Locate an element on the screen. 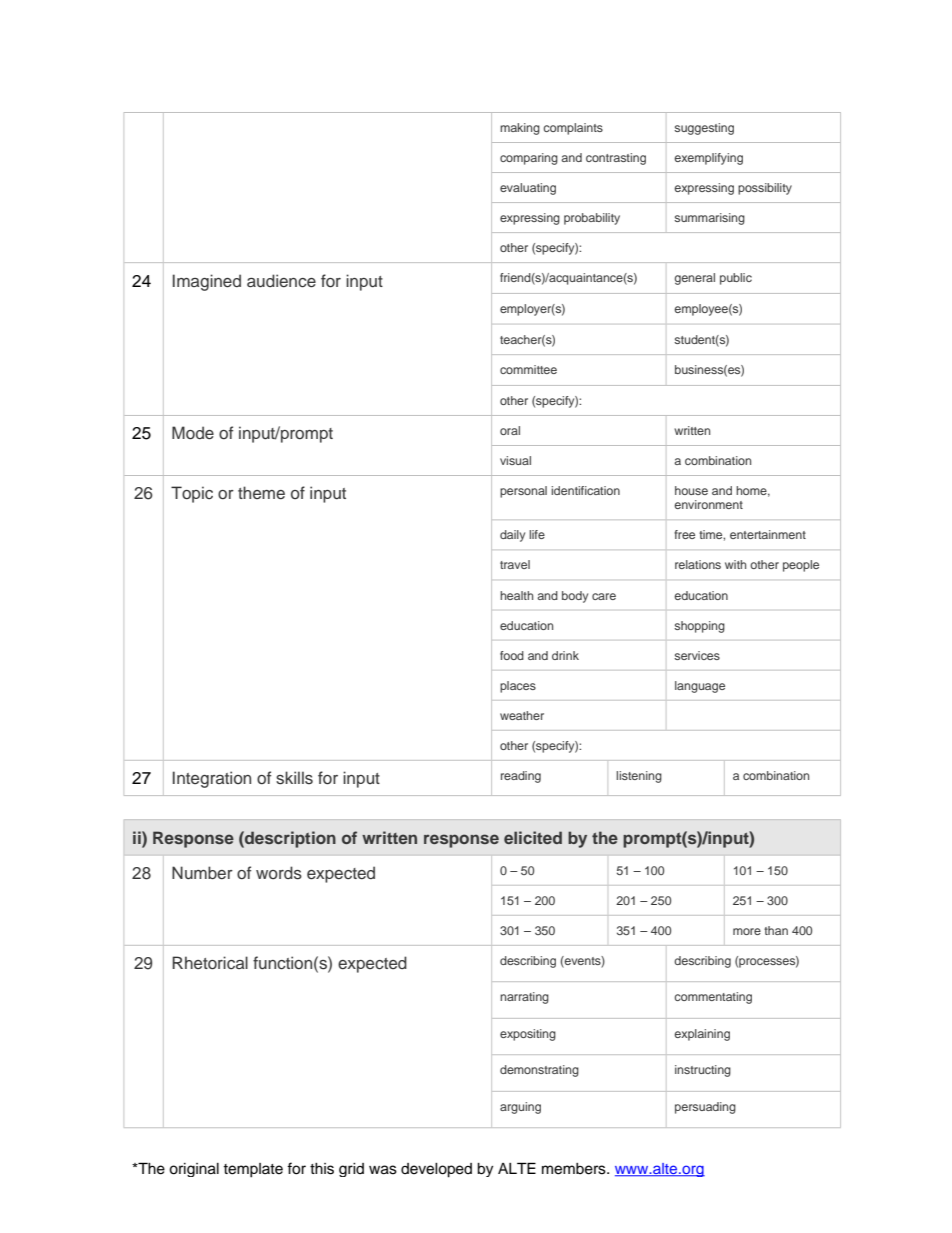 This screenshot has width=952, height=1233. services is located at coordinates (697, 655).
